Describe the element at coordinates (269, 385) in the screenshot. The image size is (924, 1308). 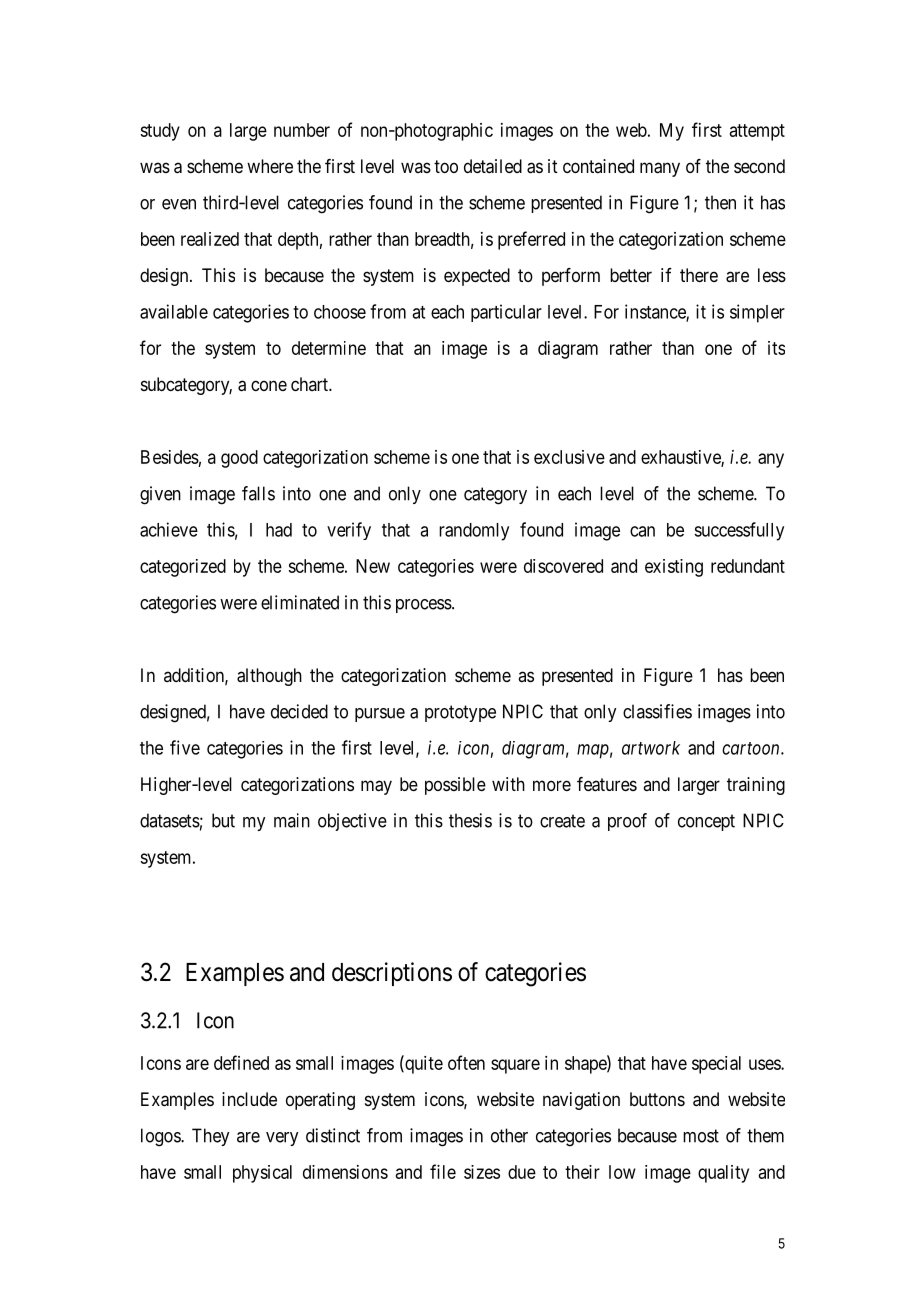
I see `cone` at that location.
